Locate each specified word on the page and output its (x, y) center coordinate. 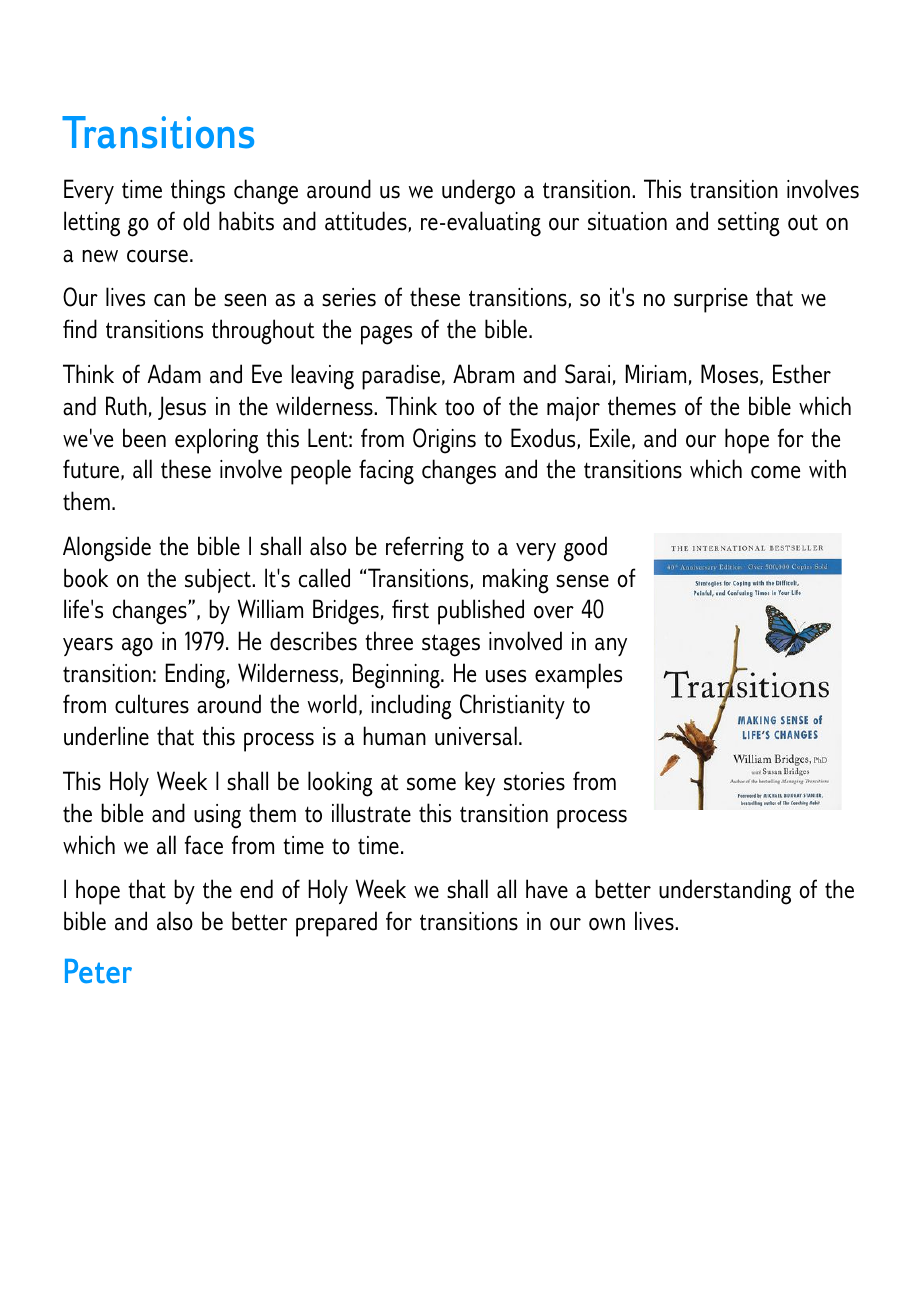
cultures (152, 704)
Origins (444, 441)
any (611, 647)
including (411, 707)
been (144, 438)
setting (749, 224)
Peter (98, 971)
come (775, 472)
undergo (478, 192)
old (196, 221)
